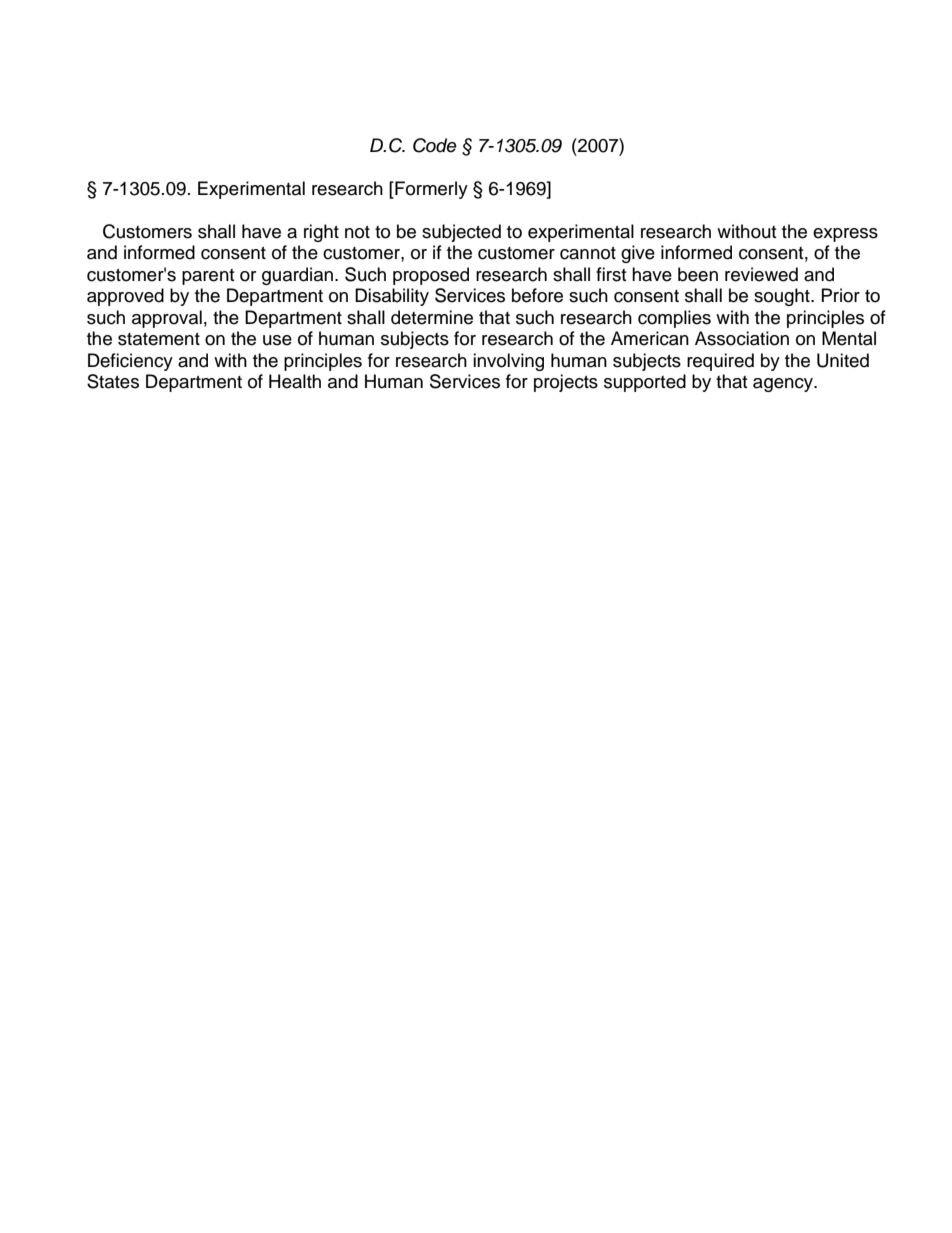 Image resolution: width=952 pixels, height=1233 pixels. Describe the element at coordinates (208, 277) in the document. I see `parent` at that location.
